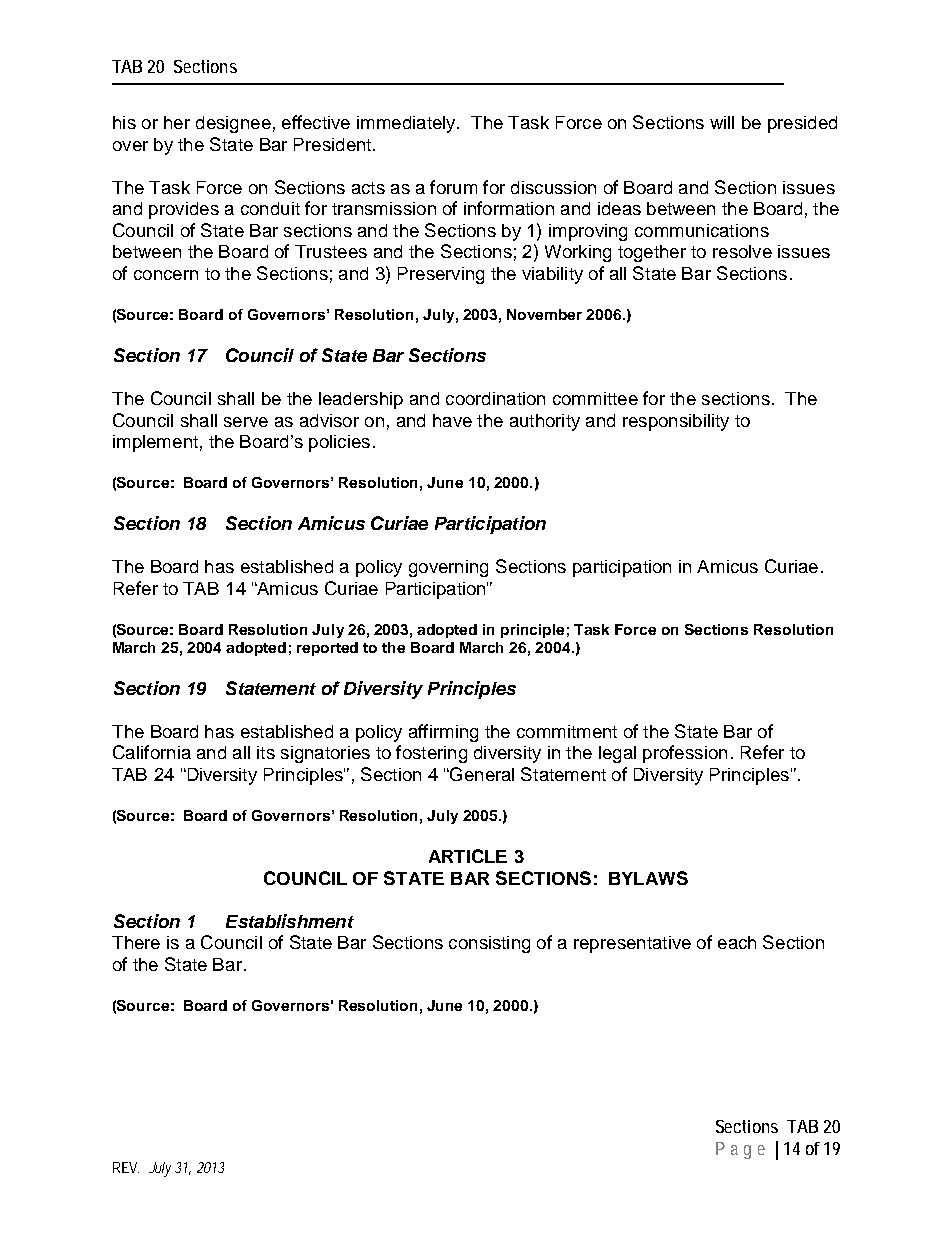 The height and width of the screenshot is (1233, 952). I want to click on REV, so click(126, 1167).
